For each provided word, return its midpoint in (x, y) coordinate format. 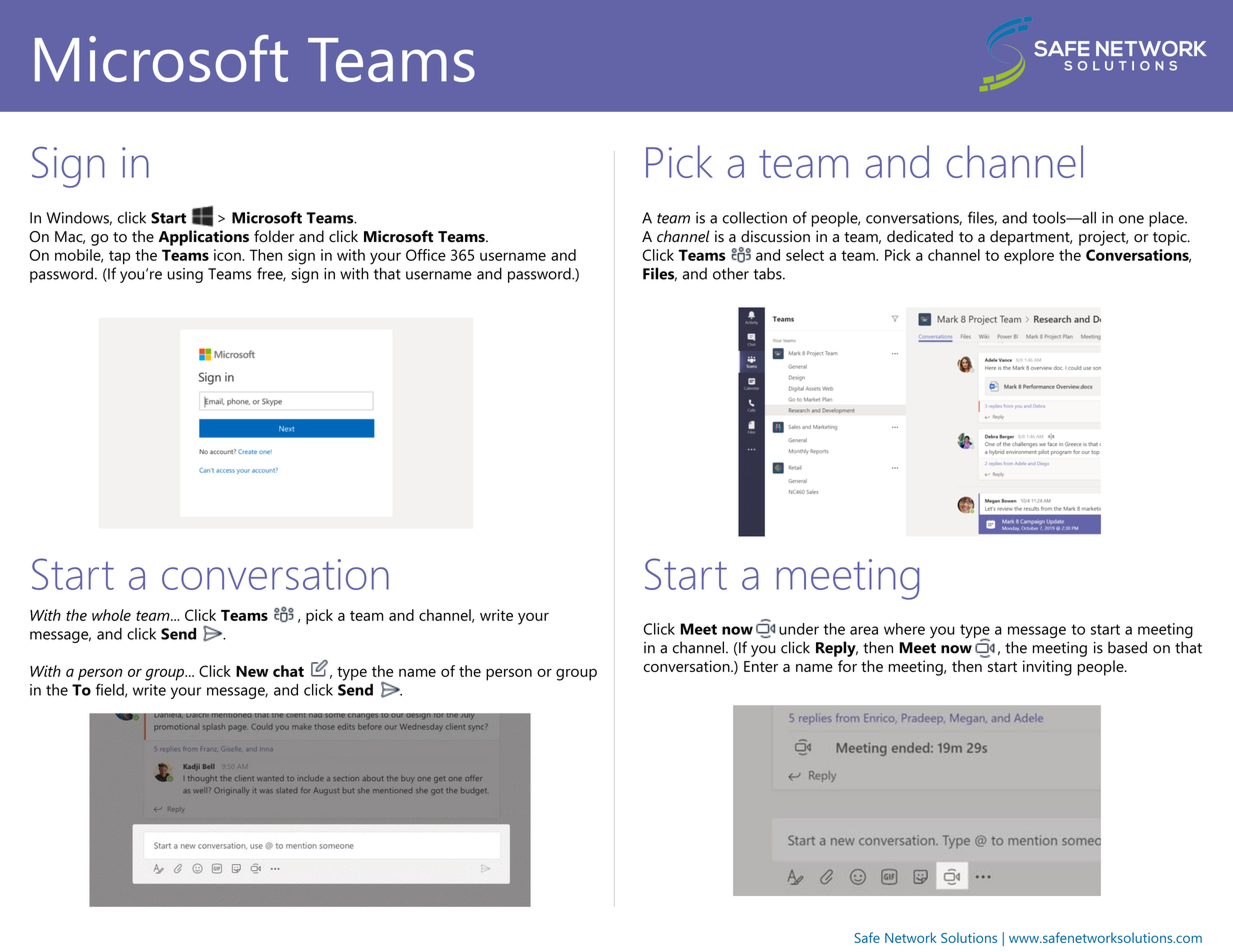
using (185, 275)
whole (111, 615)
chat (288, 671)
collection (755, 217)
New (252, 671)
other (731, 273)
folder (274, 236)
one (1131, 219)
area (864, 630)
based (1127, 647)
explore (1029, 257)
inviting (1047, 668)
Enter (761, 666)
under (799, 629)
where (904, 629)
